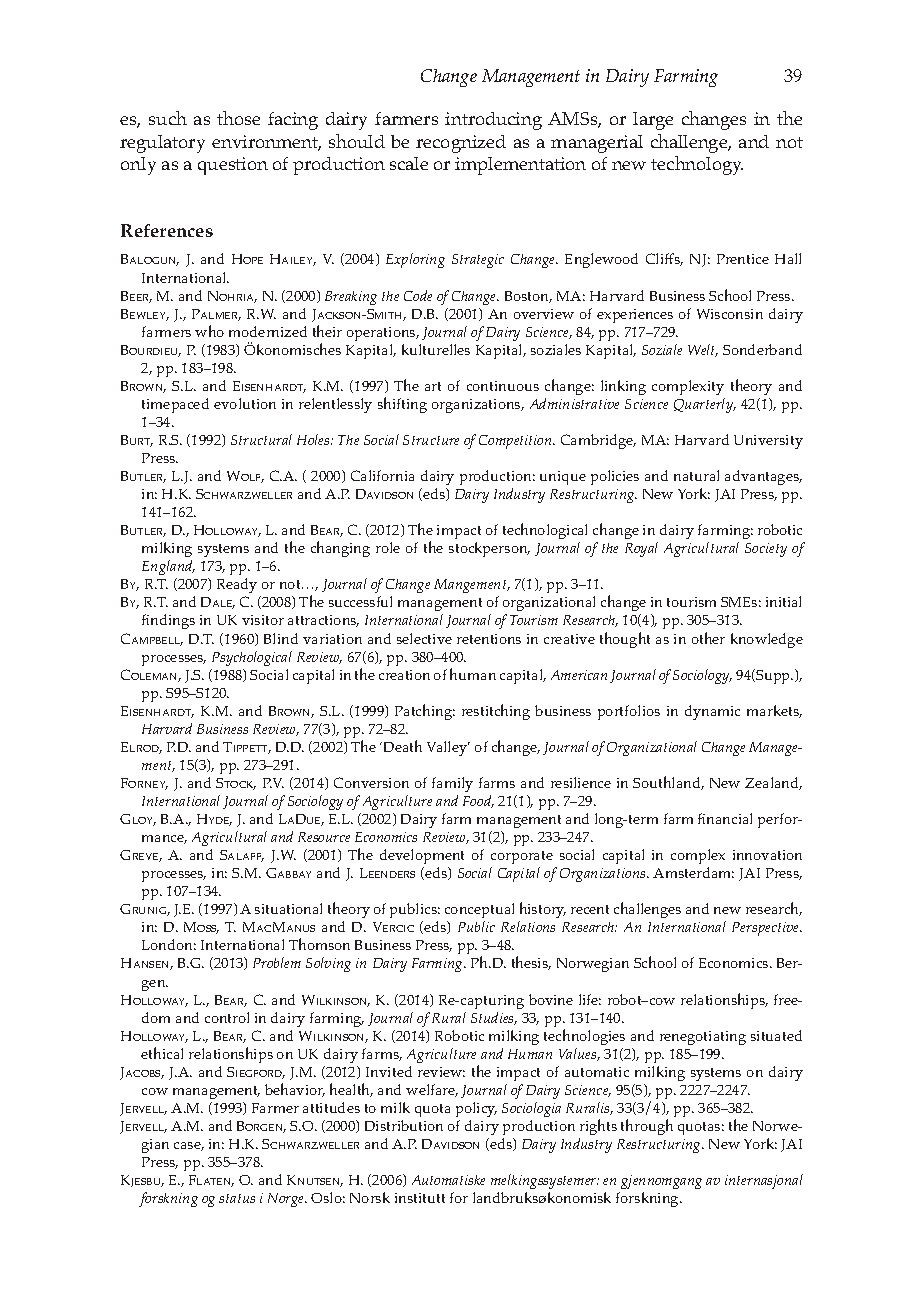  Describe the element at coordinates (489, 639) in the document. I see `retentions` at that location.
